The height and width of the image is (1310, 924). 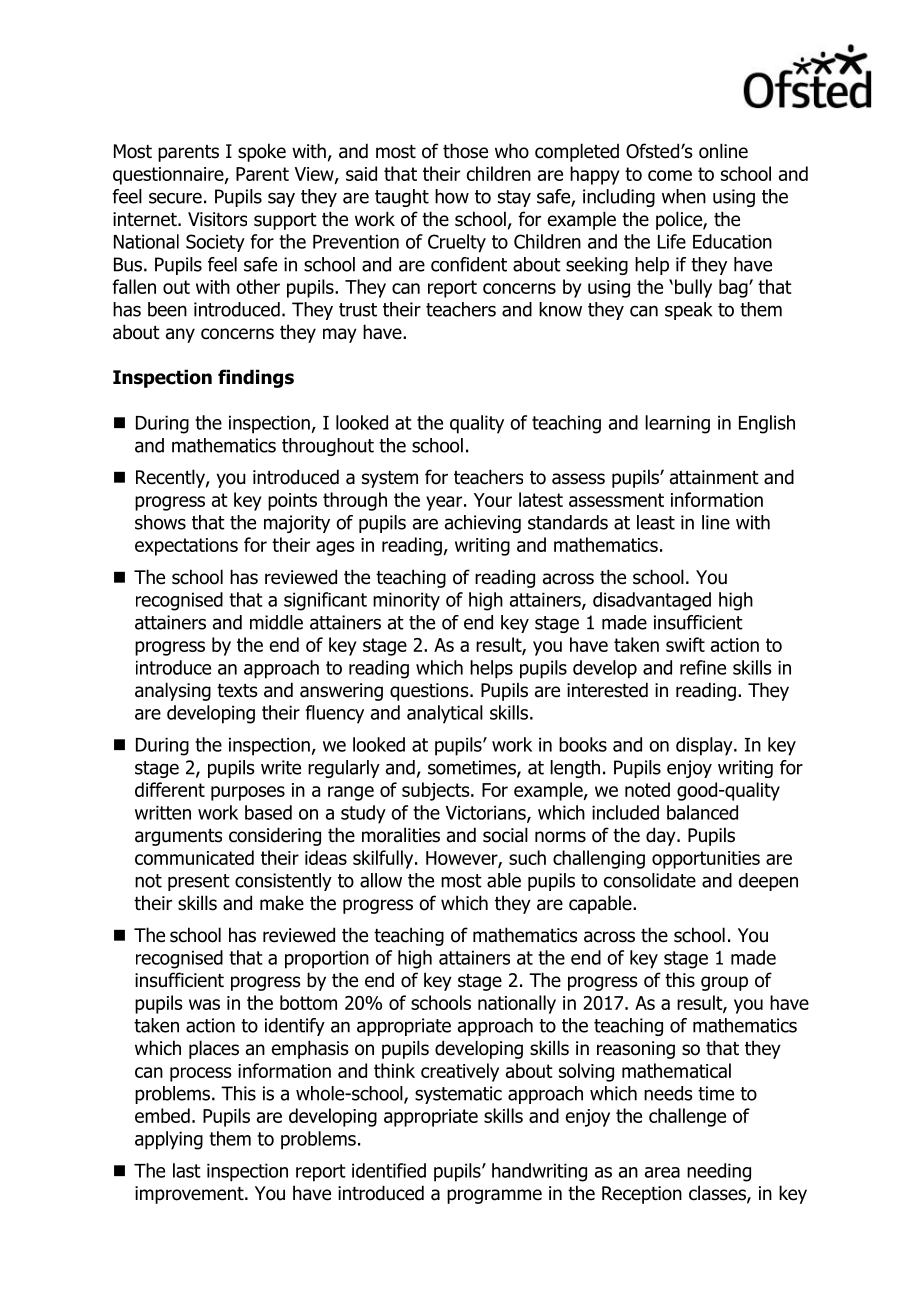 What do you see at coordinates (187, 1170) in the image?
I see `last` at bounding box center [187, 1170].
